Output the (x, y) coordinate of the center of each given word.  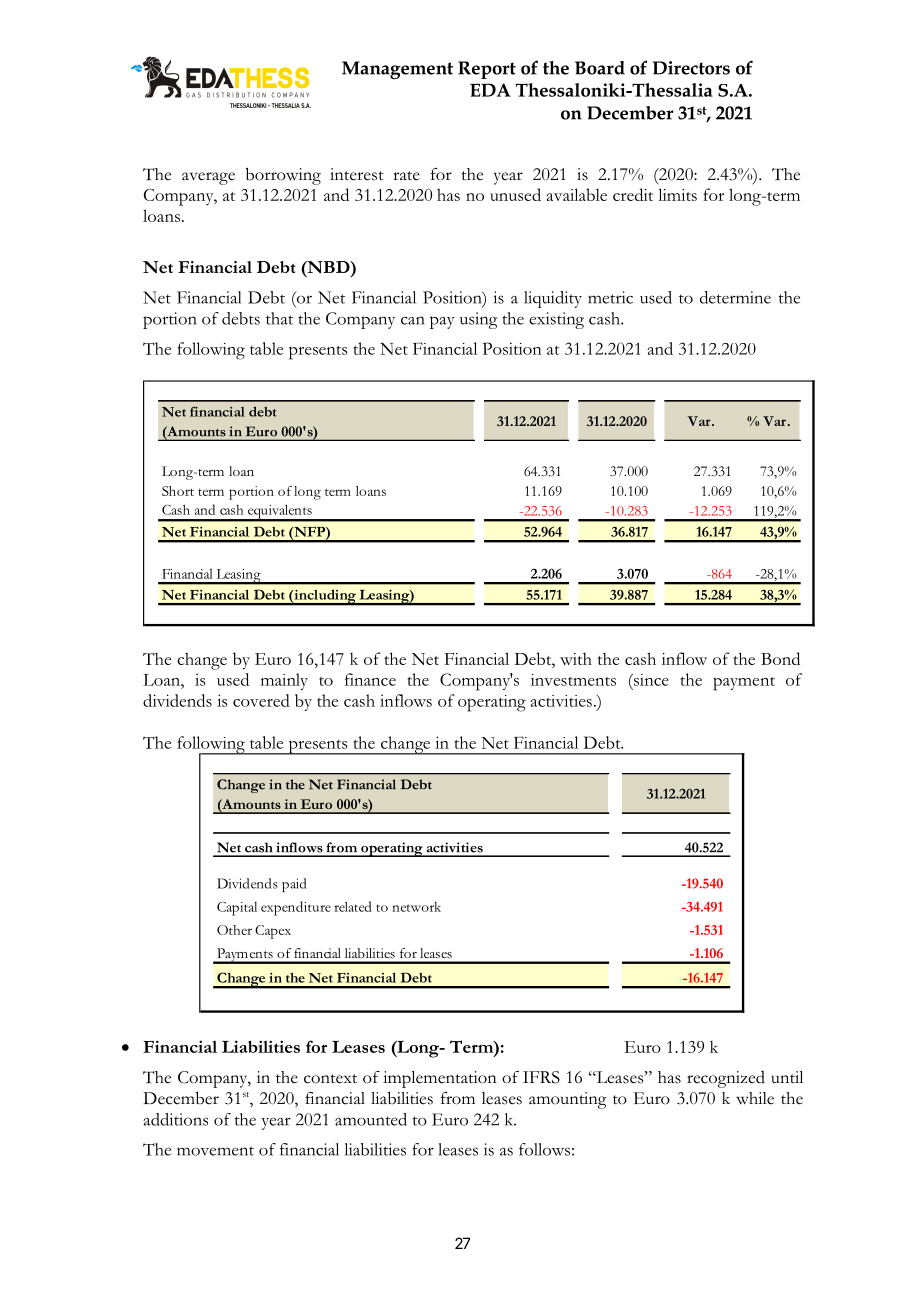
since (650, 680)
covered (261, 700)
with (576, 658)
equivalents (280, 512)
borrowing (283, 176)
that (279, 318)
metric (610, 297)
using (478, 320)
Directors (691, 68)
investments (573, 680)
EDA (490, 90)
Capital (237, 909)
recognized (726, 1079)
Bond (780, 658)
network (416, 907)
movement (215, 1151)
